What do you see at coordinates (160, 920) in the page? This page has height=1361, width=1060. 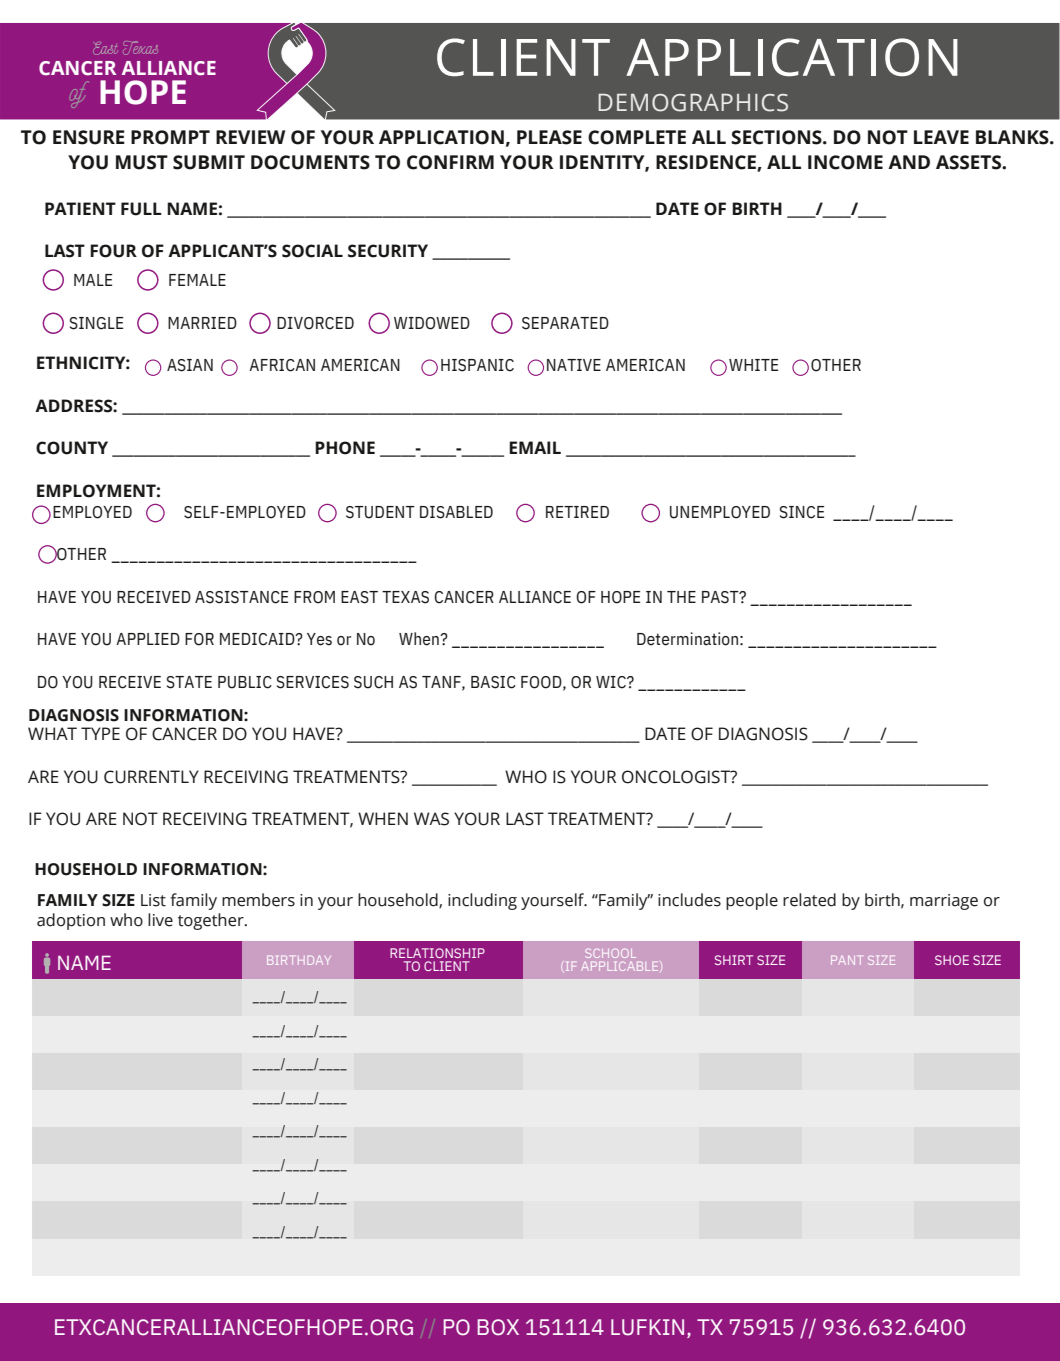 I see `live` at bounding box center [160, 920].
